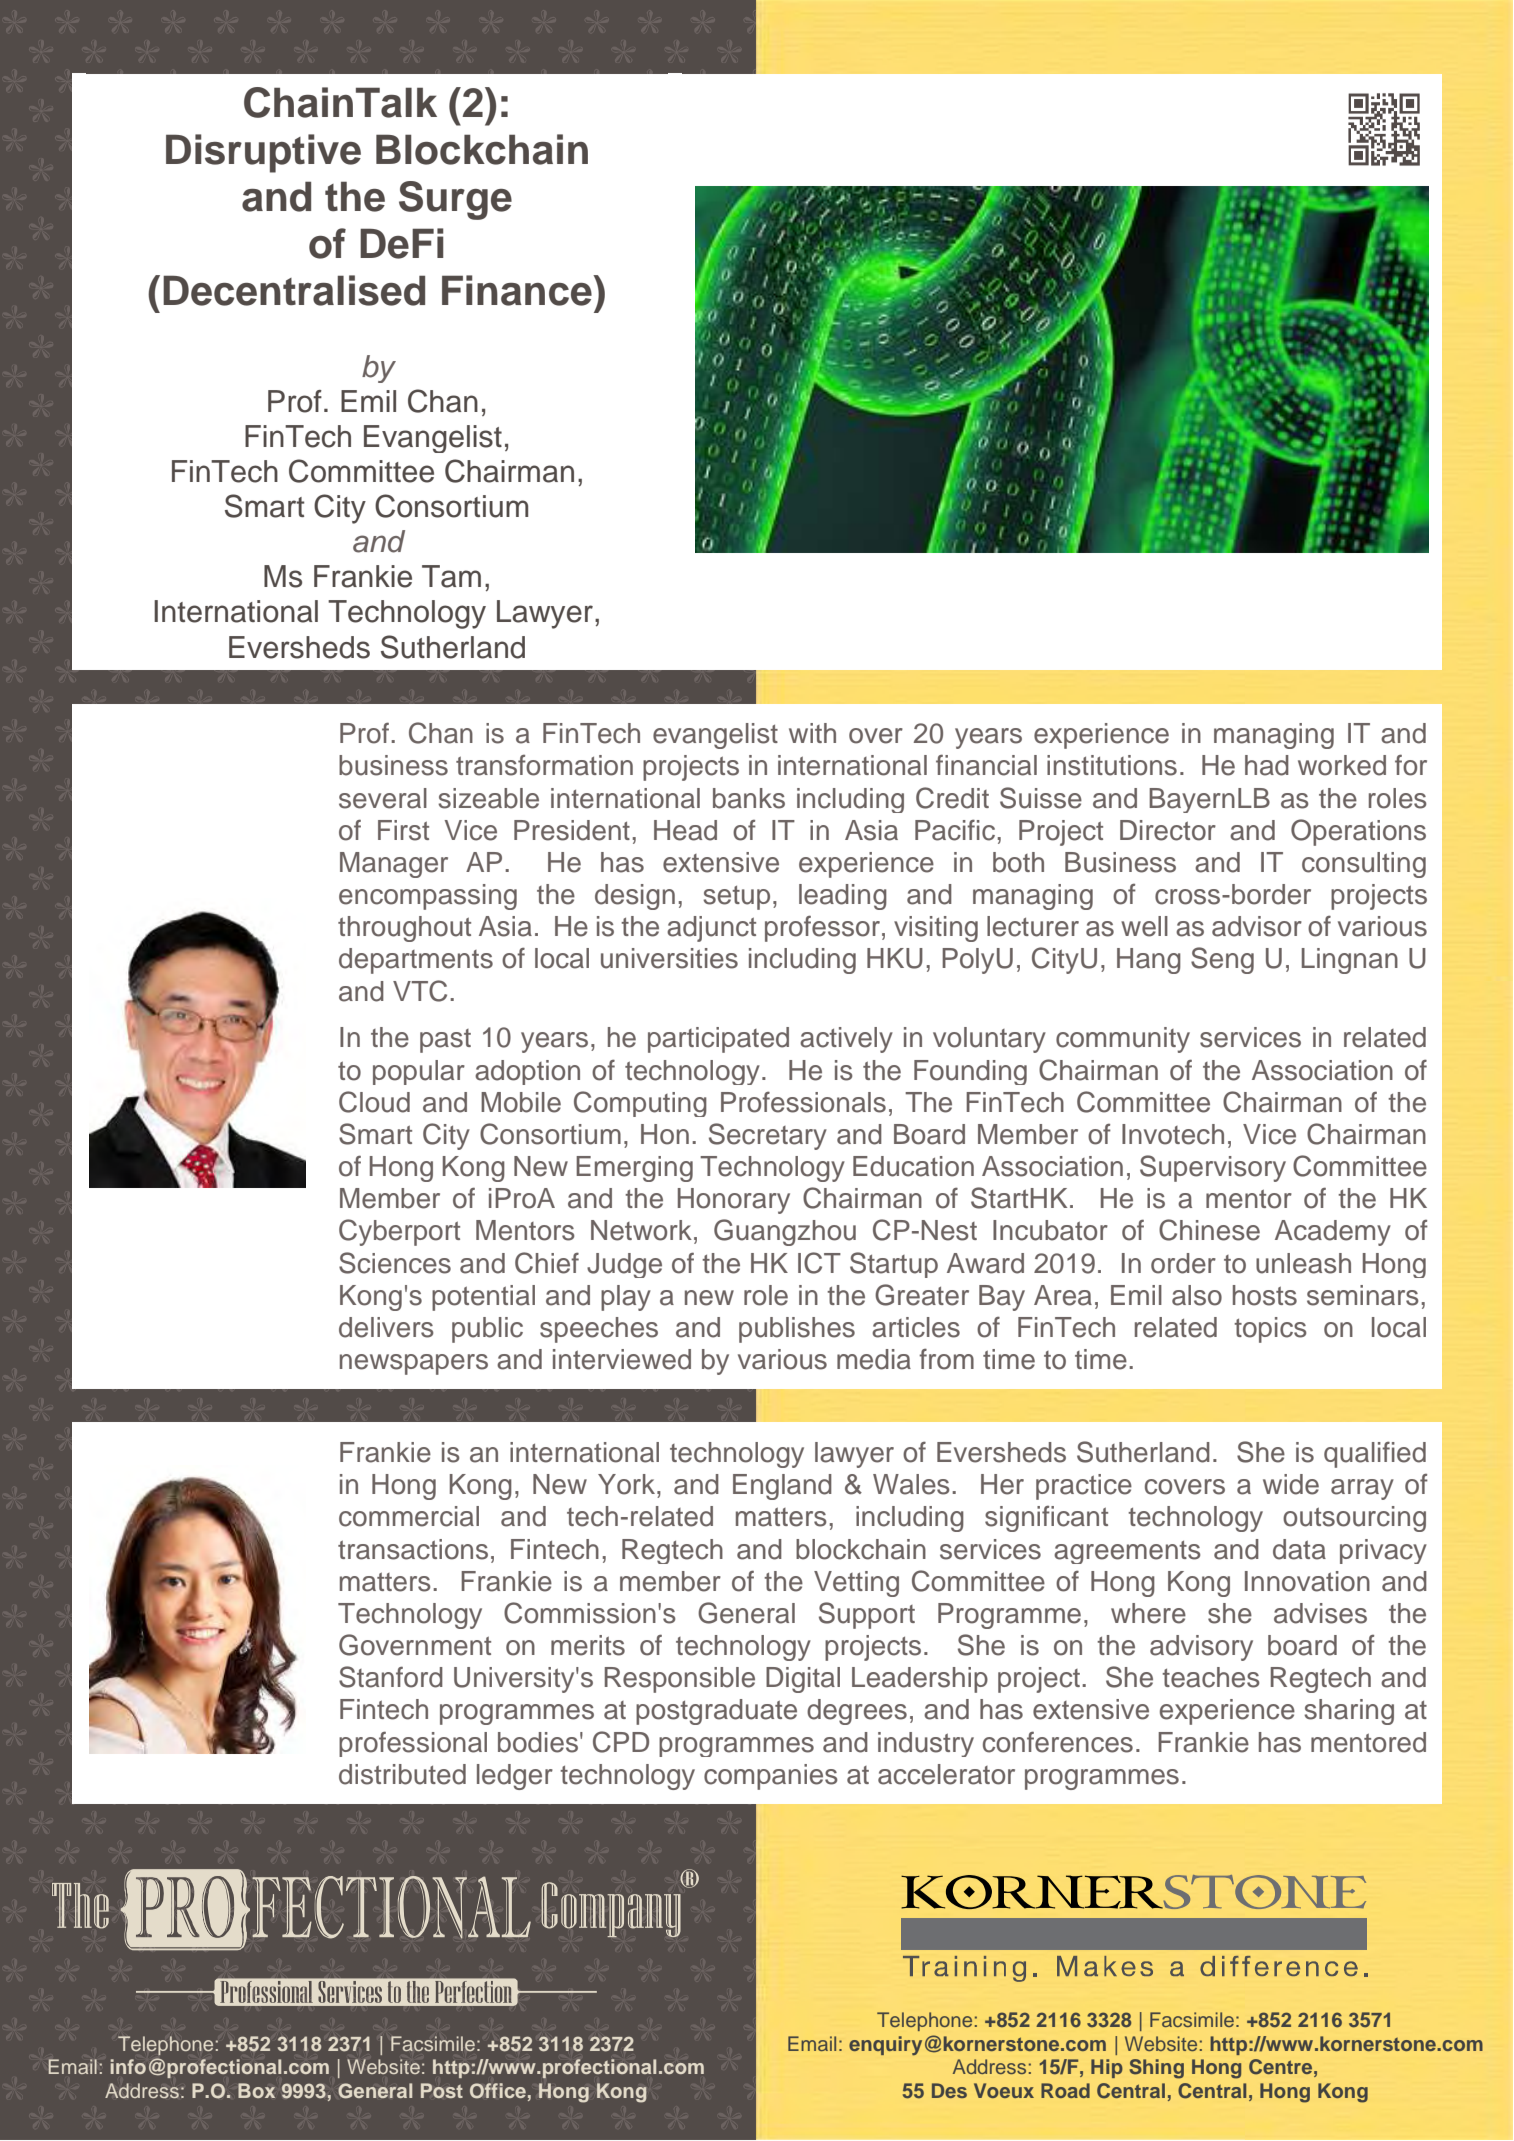 The width and height of the document is (1514, 2141). Describe the element at coordinates (518, 290) in the document. I see `Finance` at that location.
